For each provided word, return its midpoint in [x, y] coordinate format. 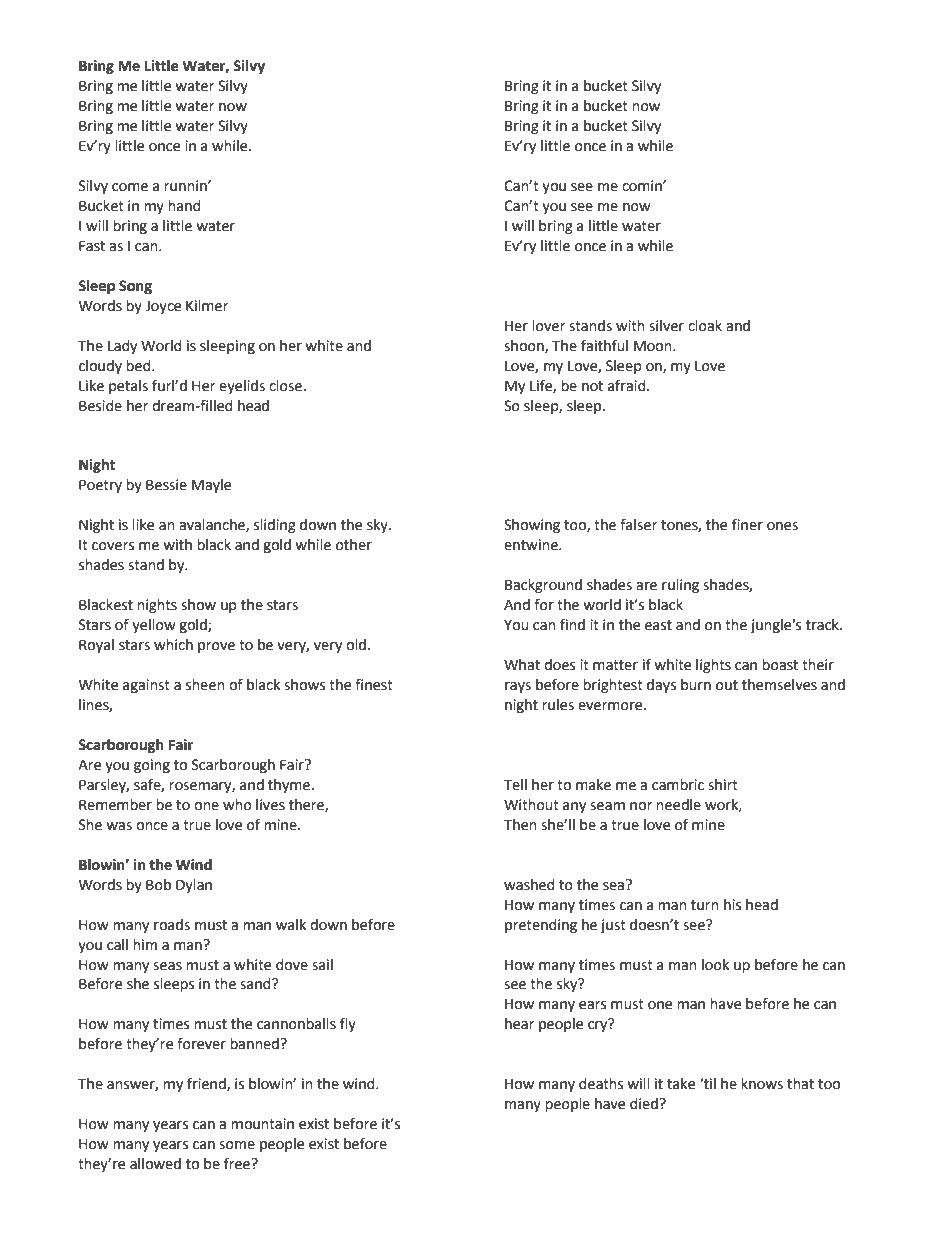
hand [184, 206]
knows [762, 1084]
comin [643, 186]
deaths [601, 1084]
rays [518, 687]
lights [713, 666]
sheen [205, 685]
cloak [705, 326]
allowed [155, 1164]
